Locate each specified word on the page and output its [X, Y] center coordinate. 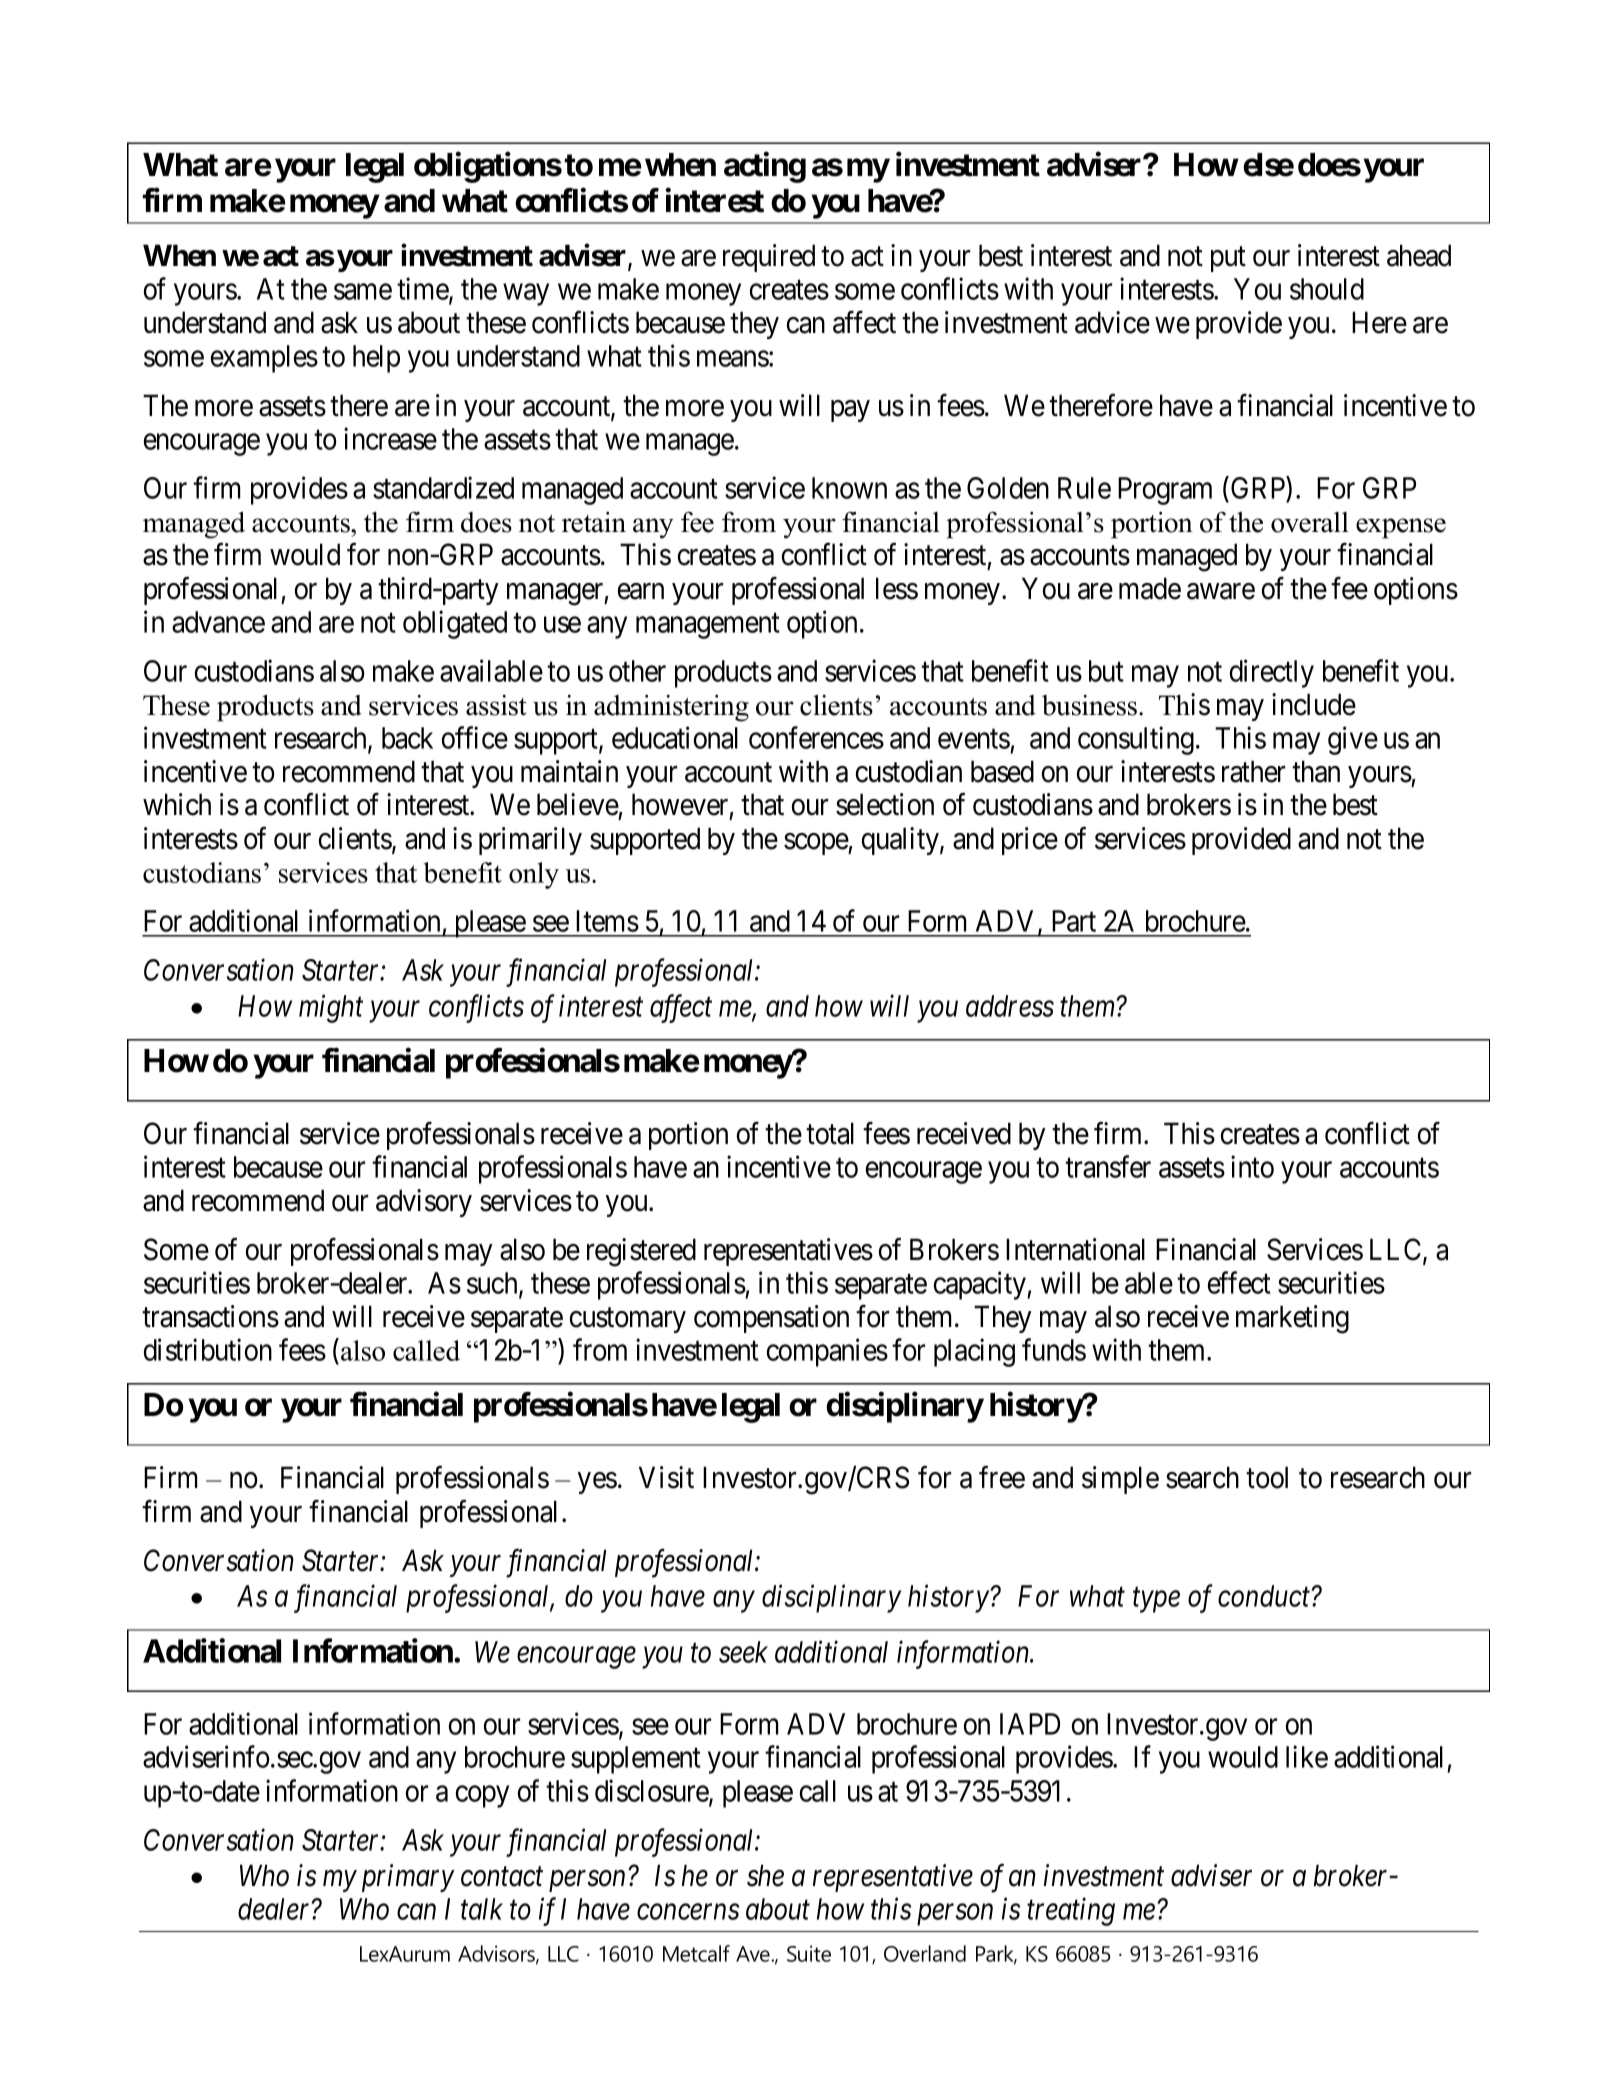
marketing [1292, 1319]
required [769, 258]
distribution [208, 1350]
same [363, 292]
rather [1253, 771]
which [177, 804]
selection [885, 804]
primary [408, 1878]
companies [827, 1353]
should [1327, 289]
